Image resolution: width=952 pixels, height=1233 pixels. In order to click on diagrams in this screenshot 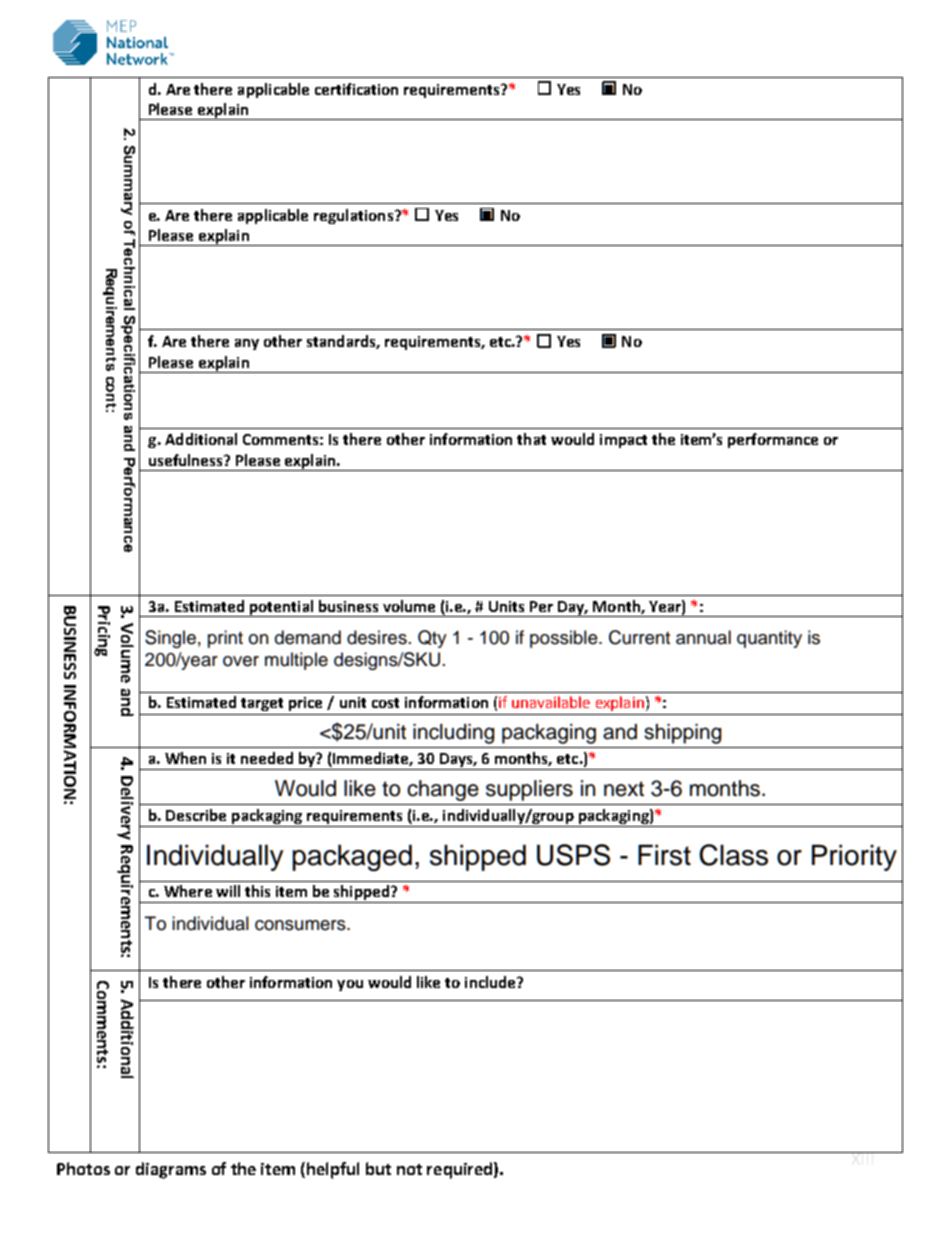, I will do `click(171, 1170)`.
